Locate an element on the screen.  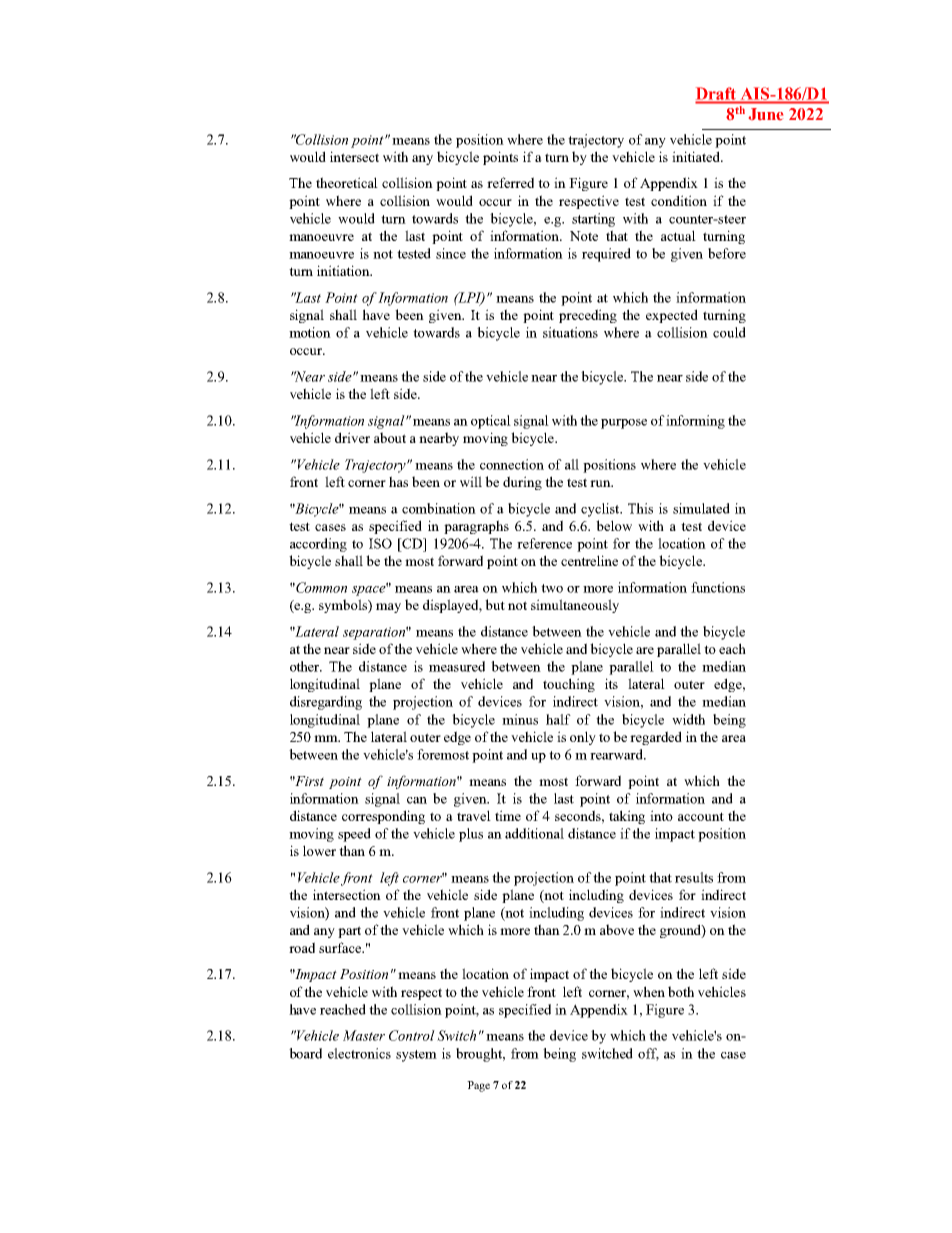
Master is located at coordinates (364, 1035).
